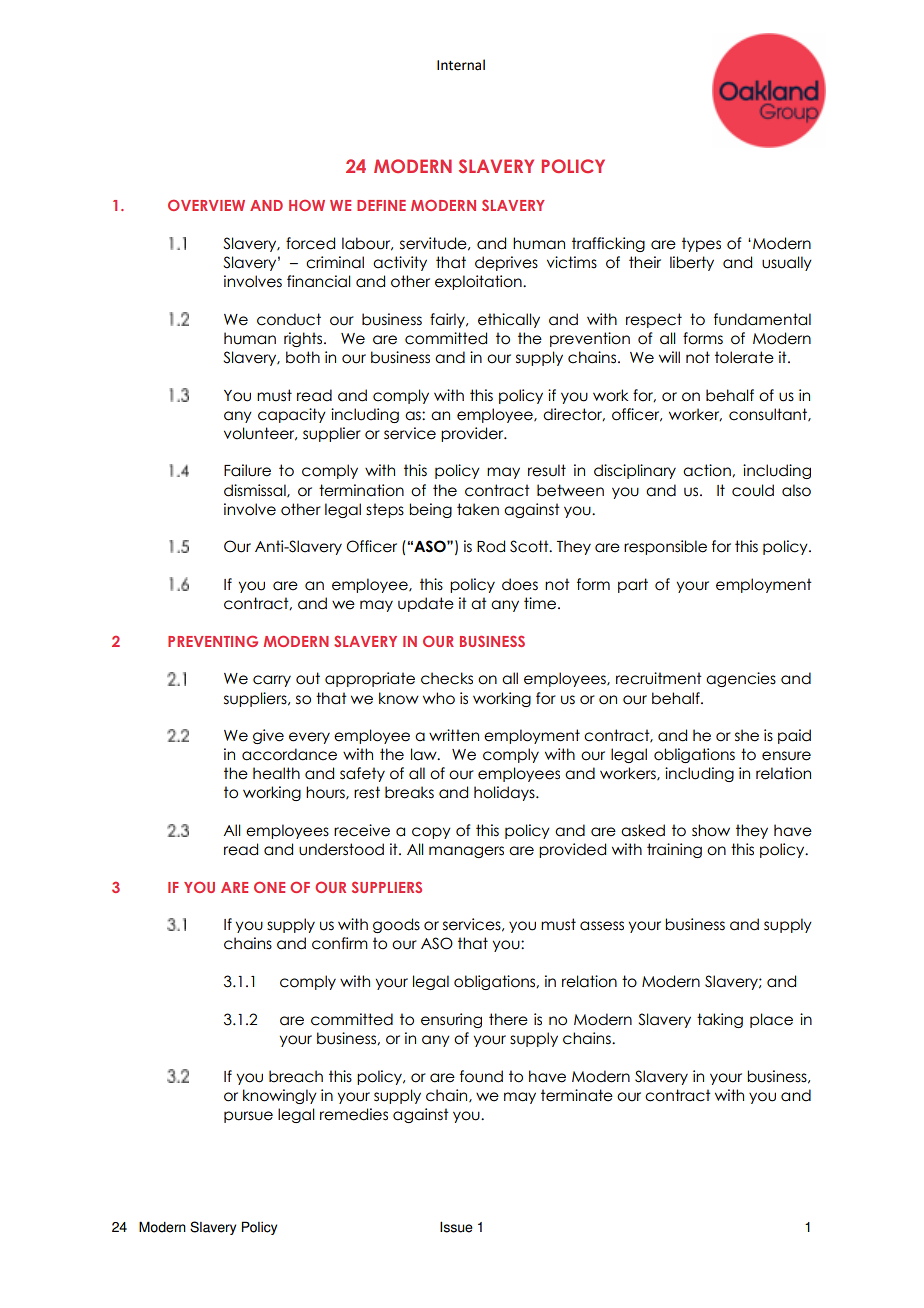  I want to click on conduct, so click(289, 319).
